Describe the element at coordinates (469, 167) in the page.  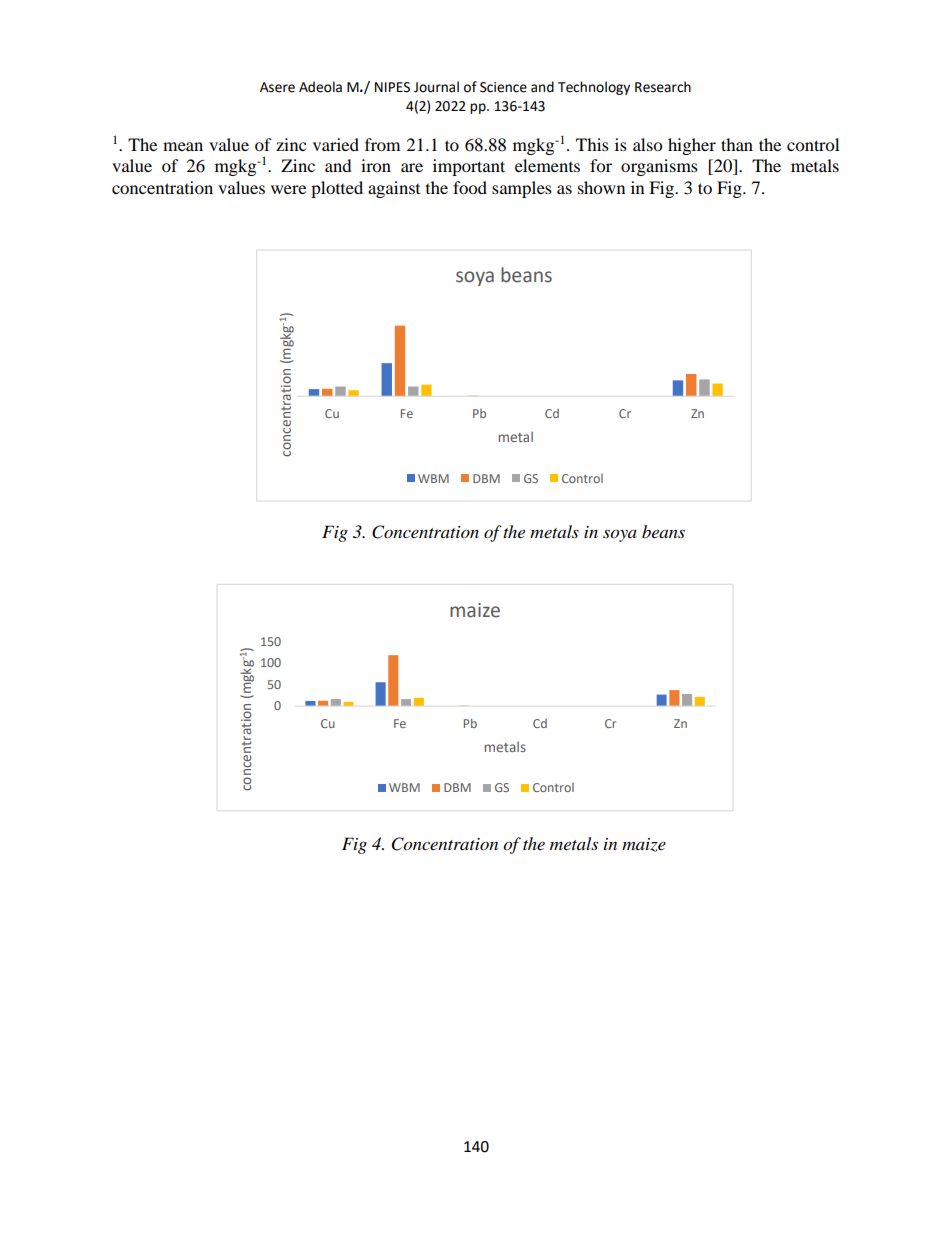
I see `important` at that location.
